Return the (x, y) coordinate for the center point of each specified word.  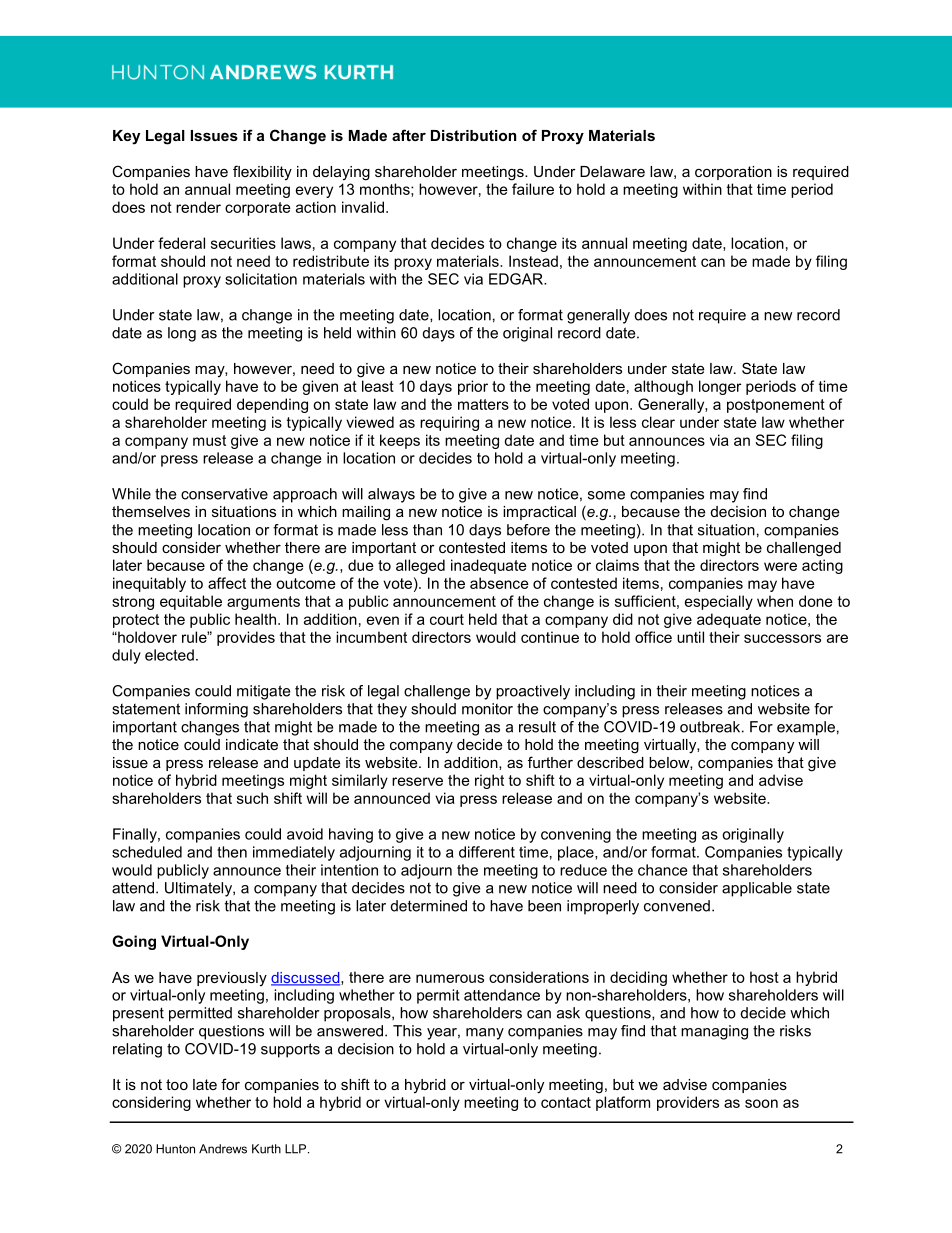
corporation (733, 173)
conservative (224, 494)
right (489, 781)
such (252, 798)
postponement (776, 406)
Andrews (223, 1149)
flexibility (262, 173)
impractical (539, 513)
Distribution (473, 135)
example (806, 728)
